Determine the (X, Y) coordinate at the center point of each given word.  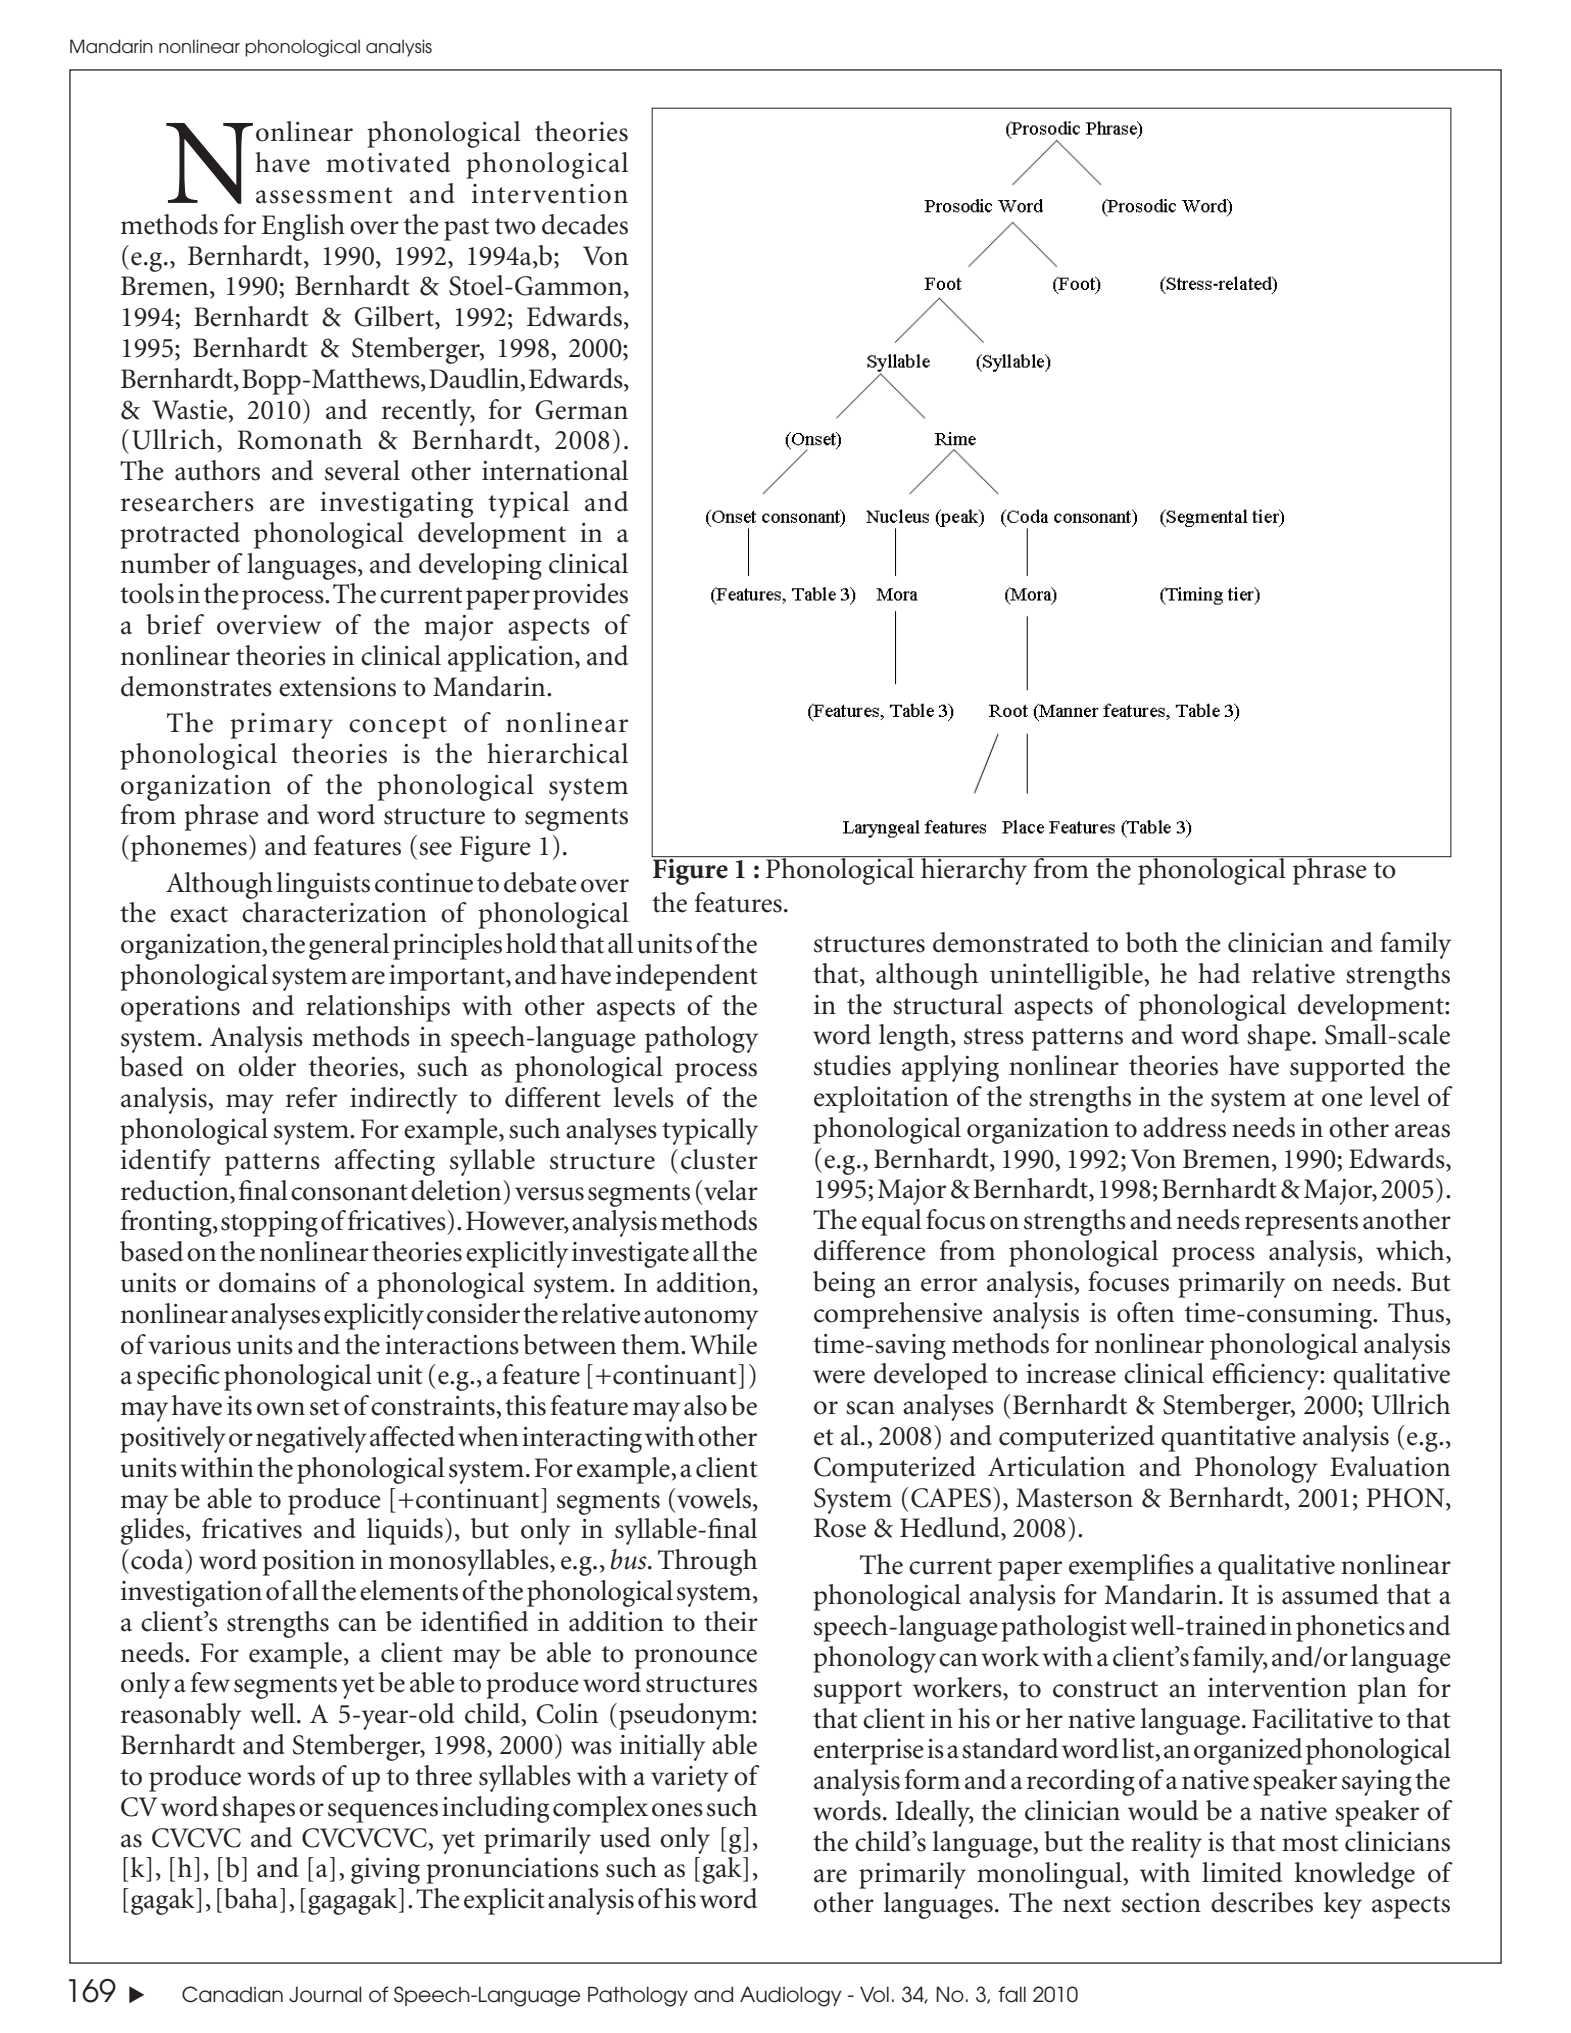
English (303, 227)
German (582, 410)
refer (311, 1097)
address (1184, 1127)
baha (252, 1898)
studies (852, 1065)
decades (585, 224)
